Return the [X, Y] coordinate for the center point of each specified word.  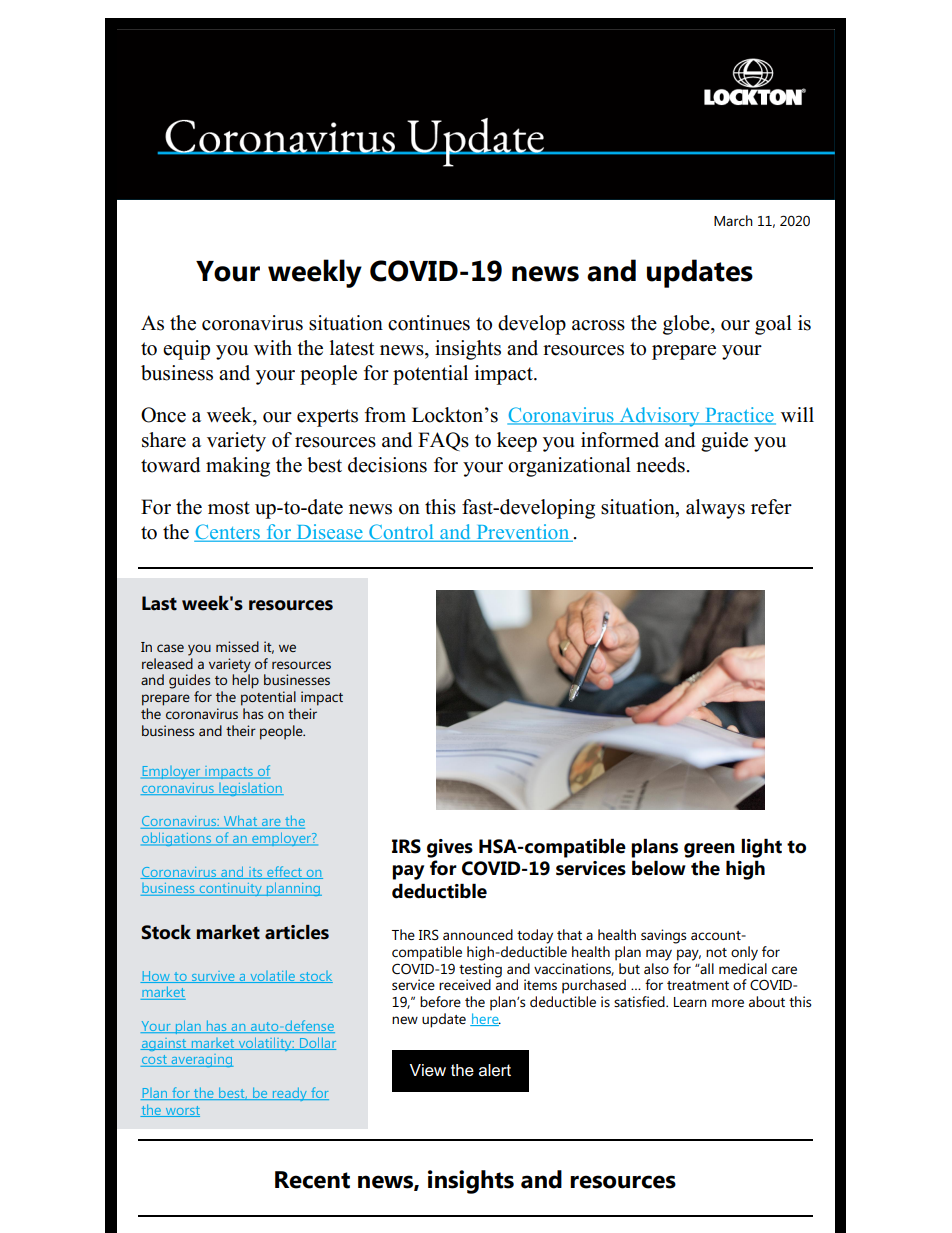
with [273, 347]
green [709, 850]
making [238, 467]
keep [517, 442]
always [715, 509]
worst [181, 1111]
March [733, 220]
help [245, 680]
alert [495, 1070]
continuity [230, 889]
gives [450, 848]
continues [429, 323]
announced [478, 934]
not [716, 952]
